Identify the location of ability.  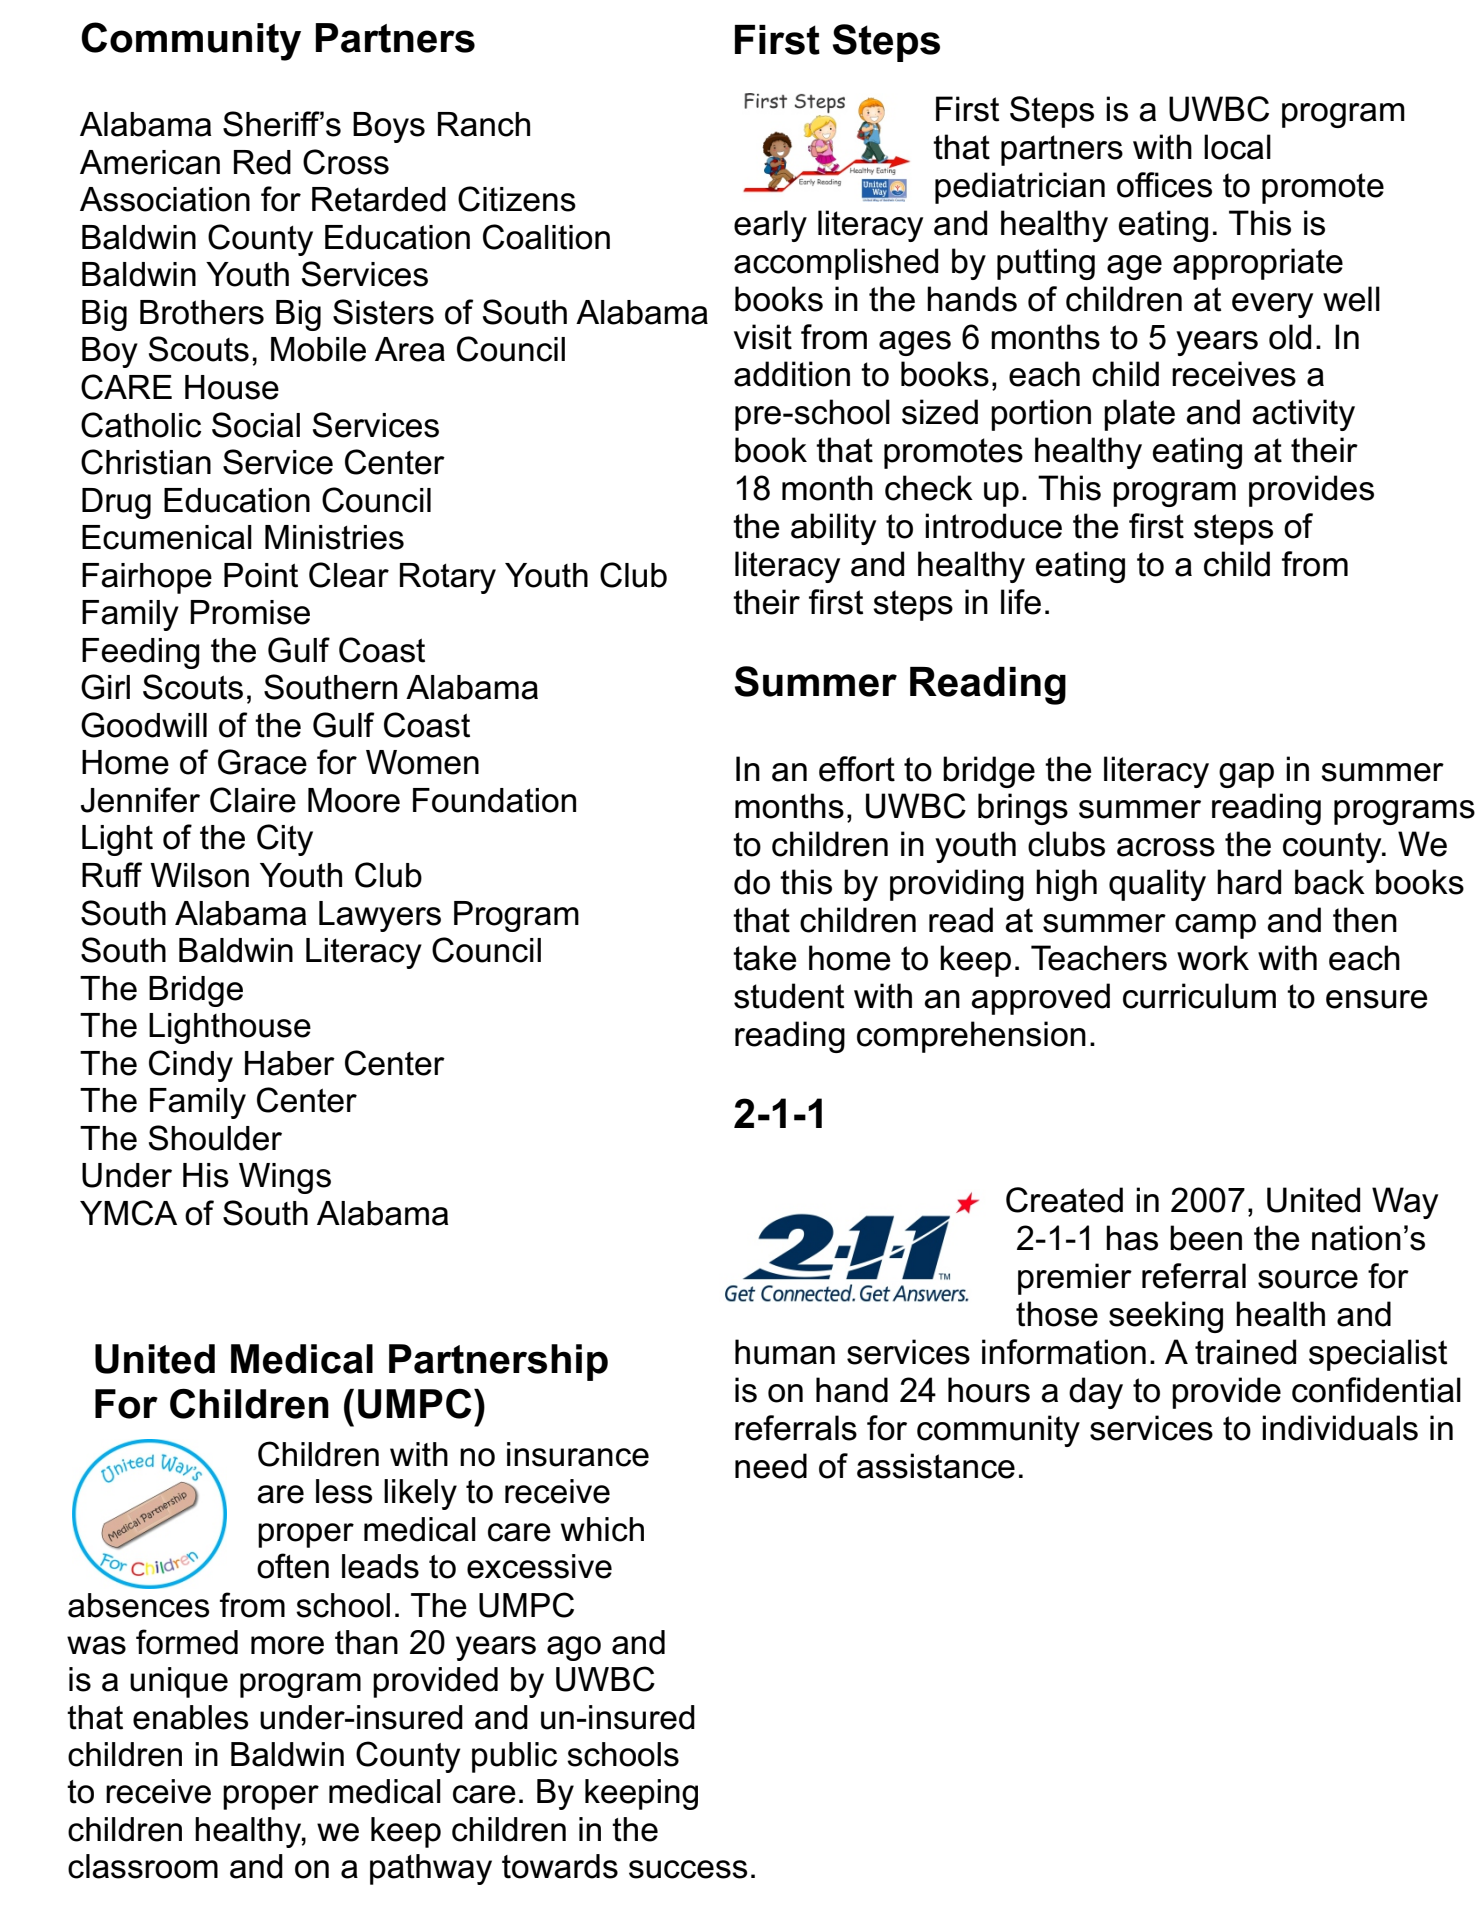
(833, 529).
